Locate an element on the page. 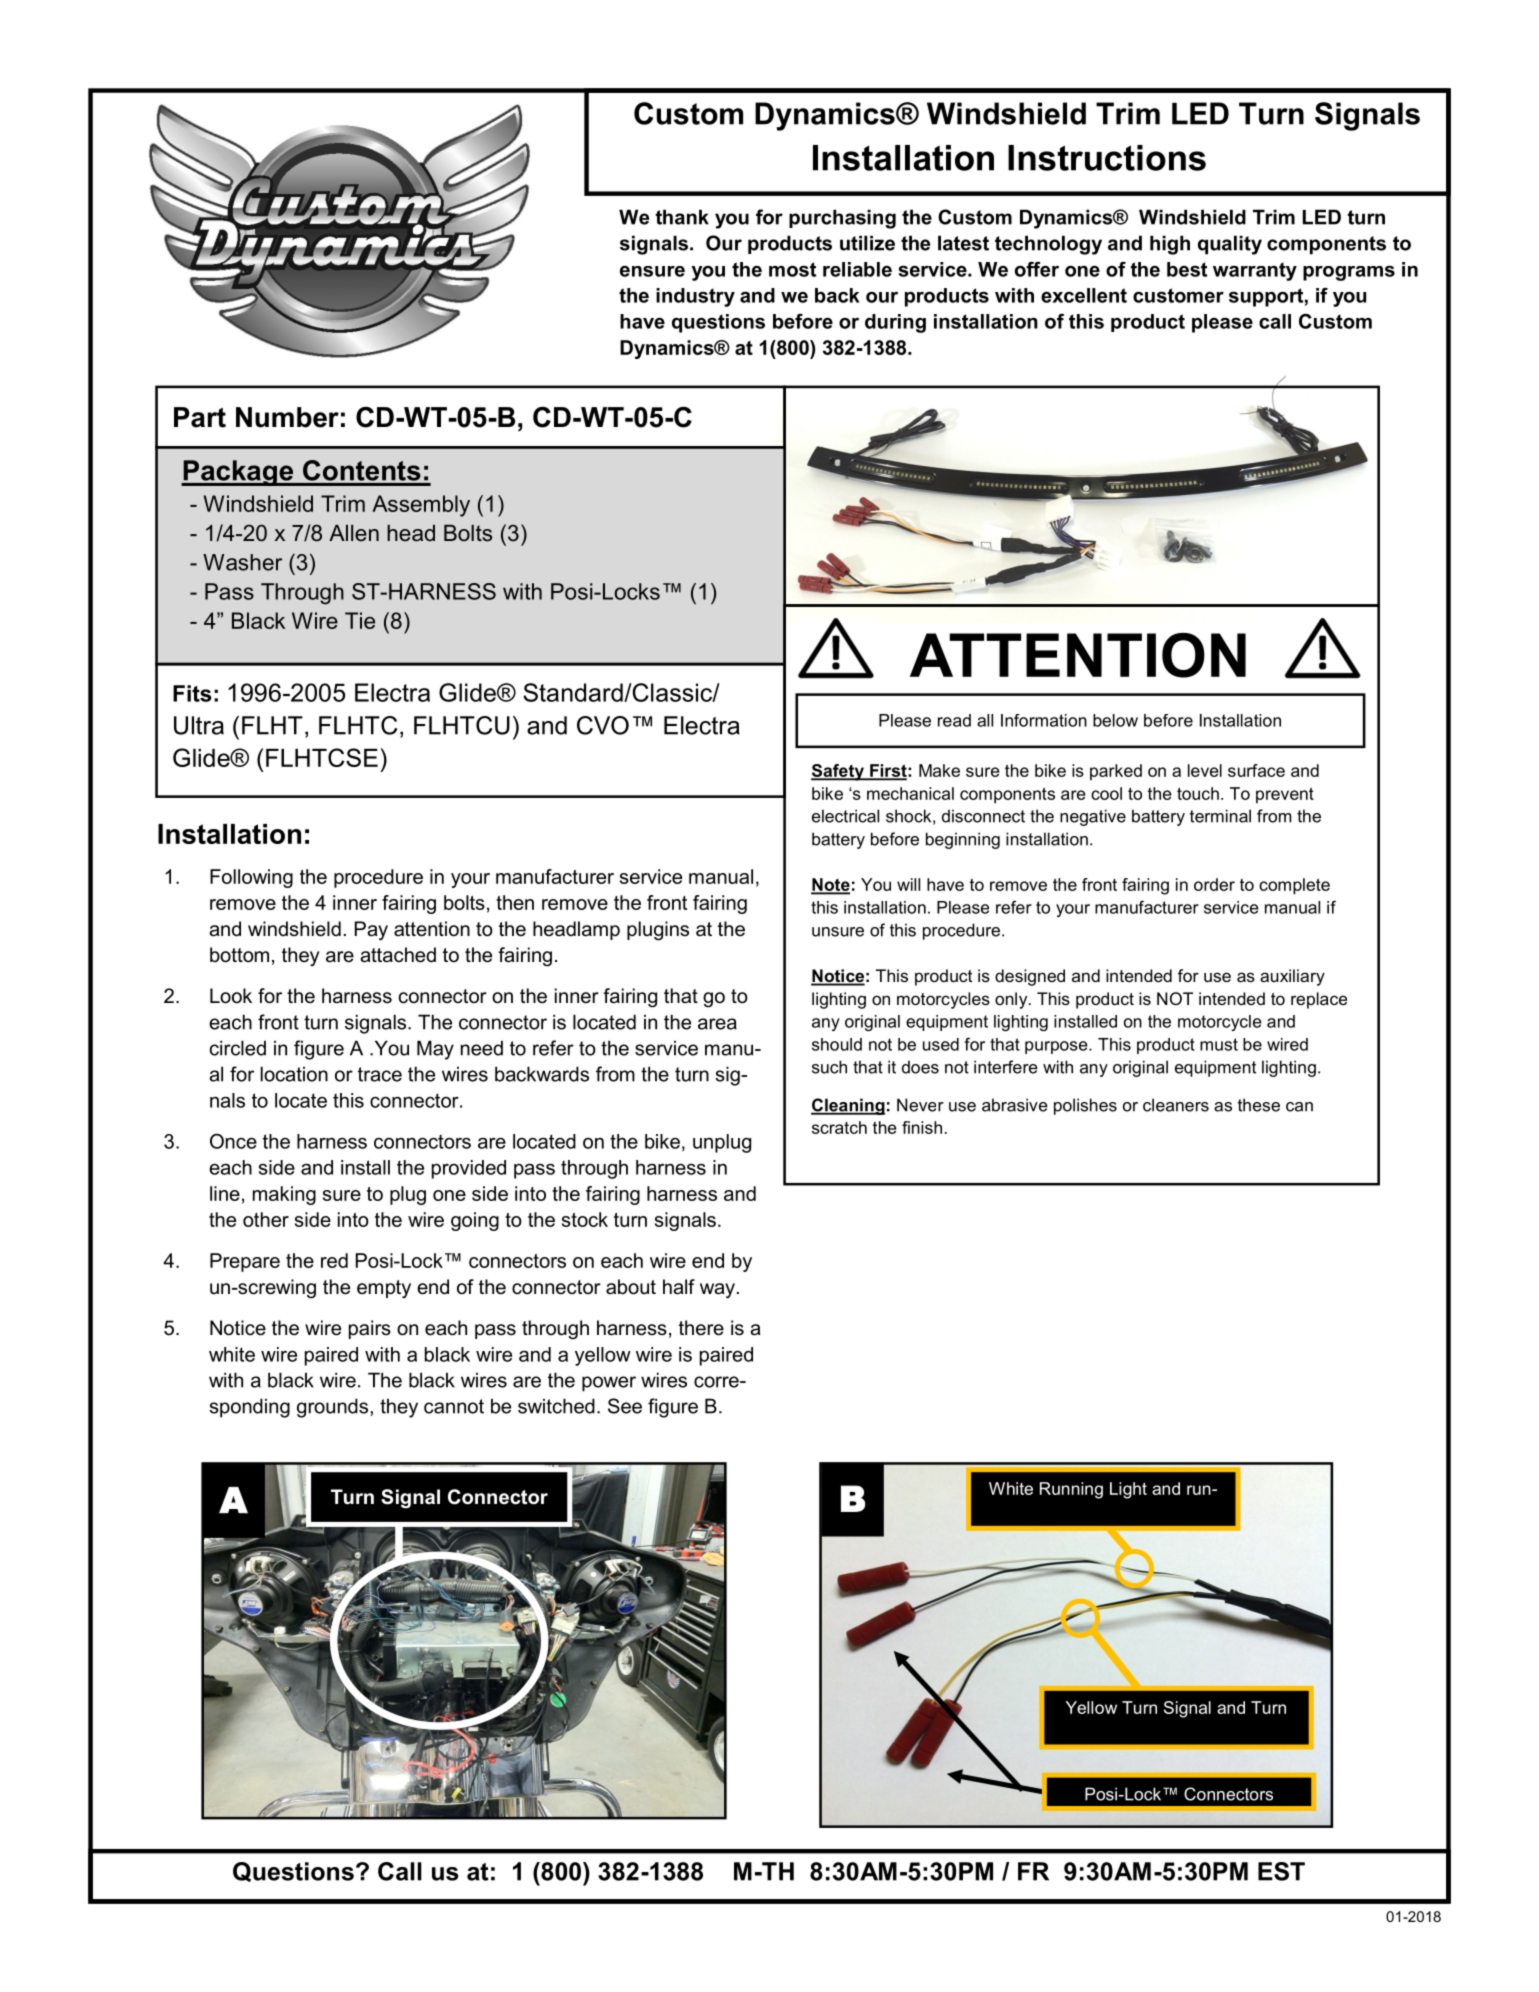  excellent is located at coordinates (1084, 295).
